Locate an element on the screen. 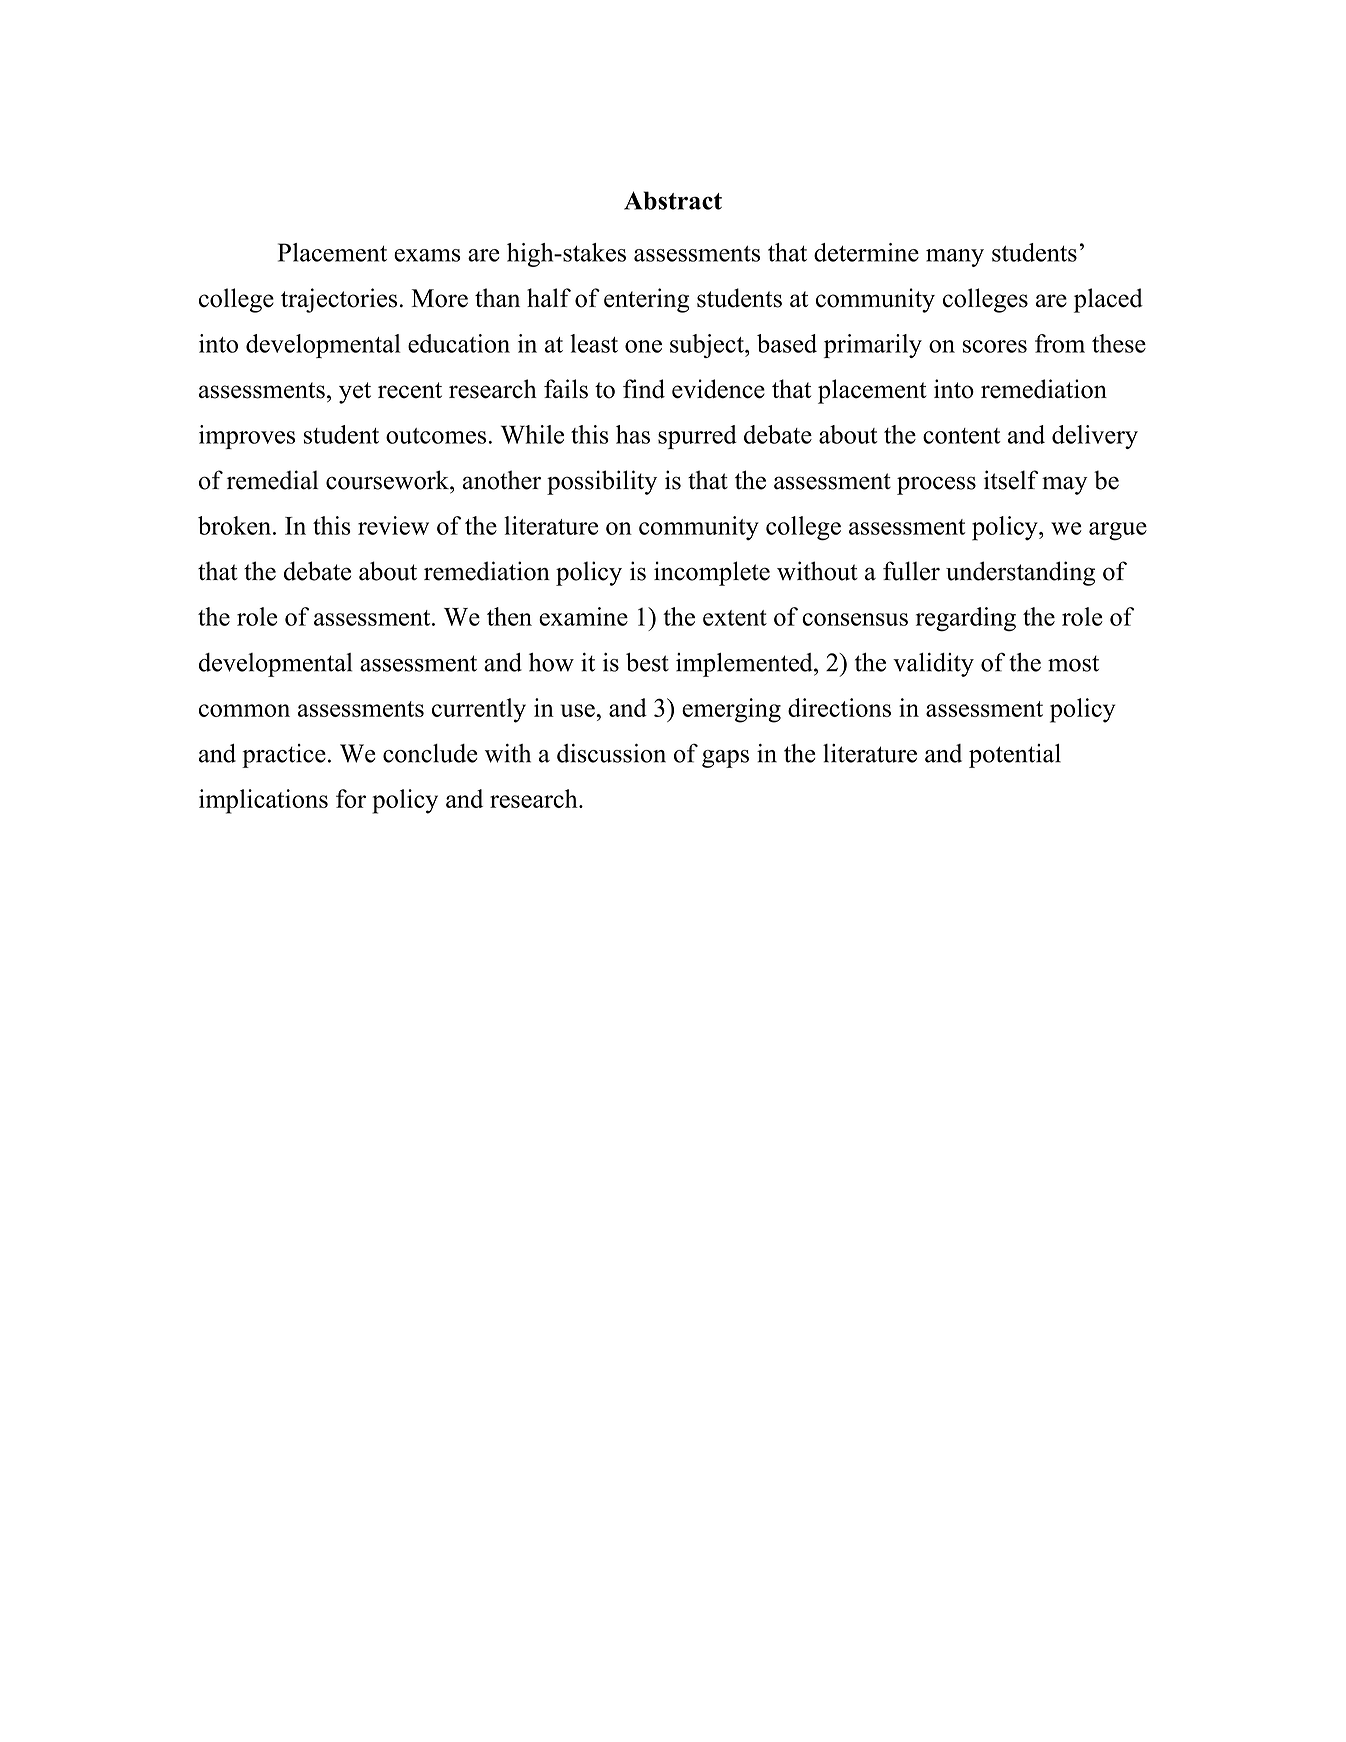 Image resolution: width=1346 pixels, height=1742 pixels. trajectories is located at coordinates (339, 300).
